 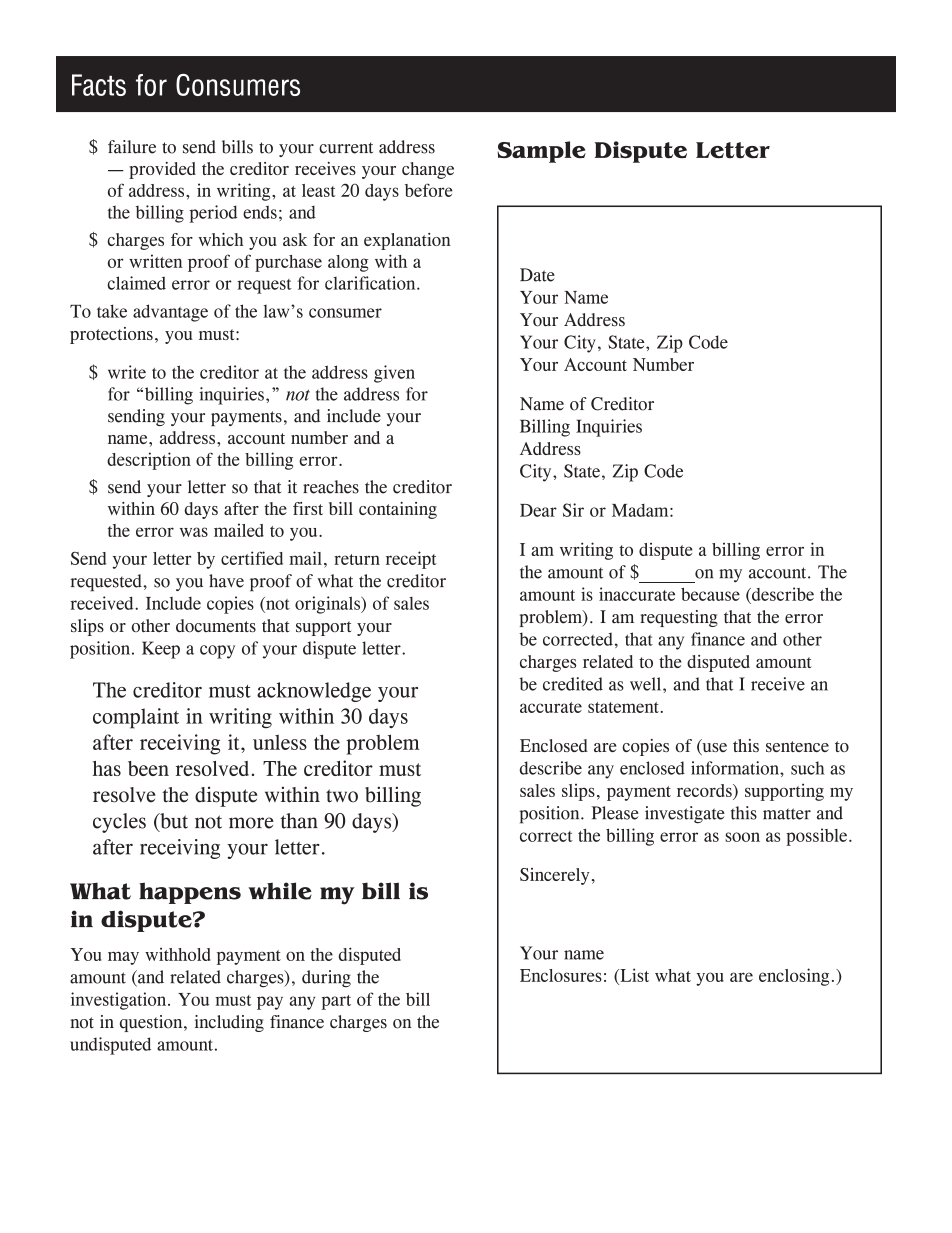 I want to click on receipt, so click(x=411, y=560).
